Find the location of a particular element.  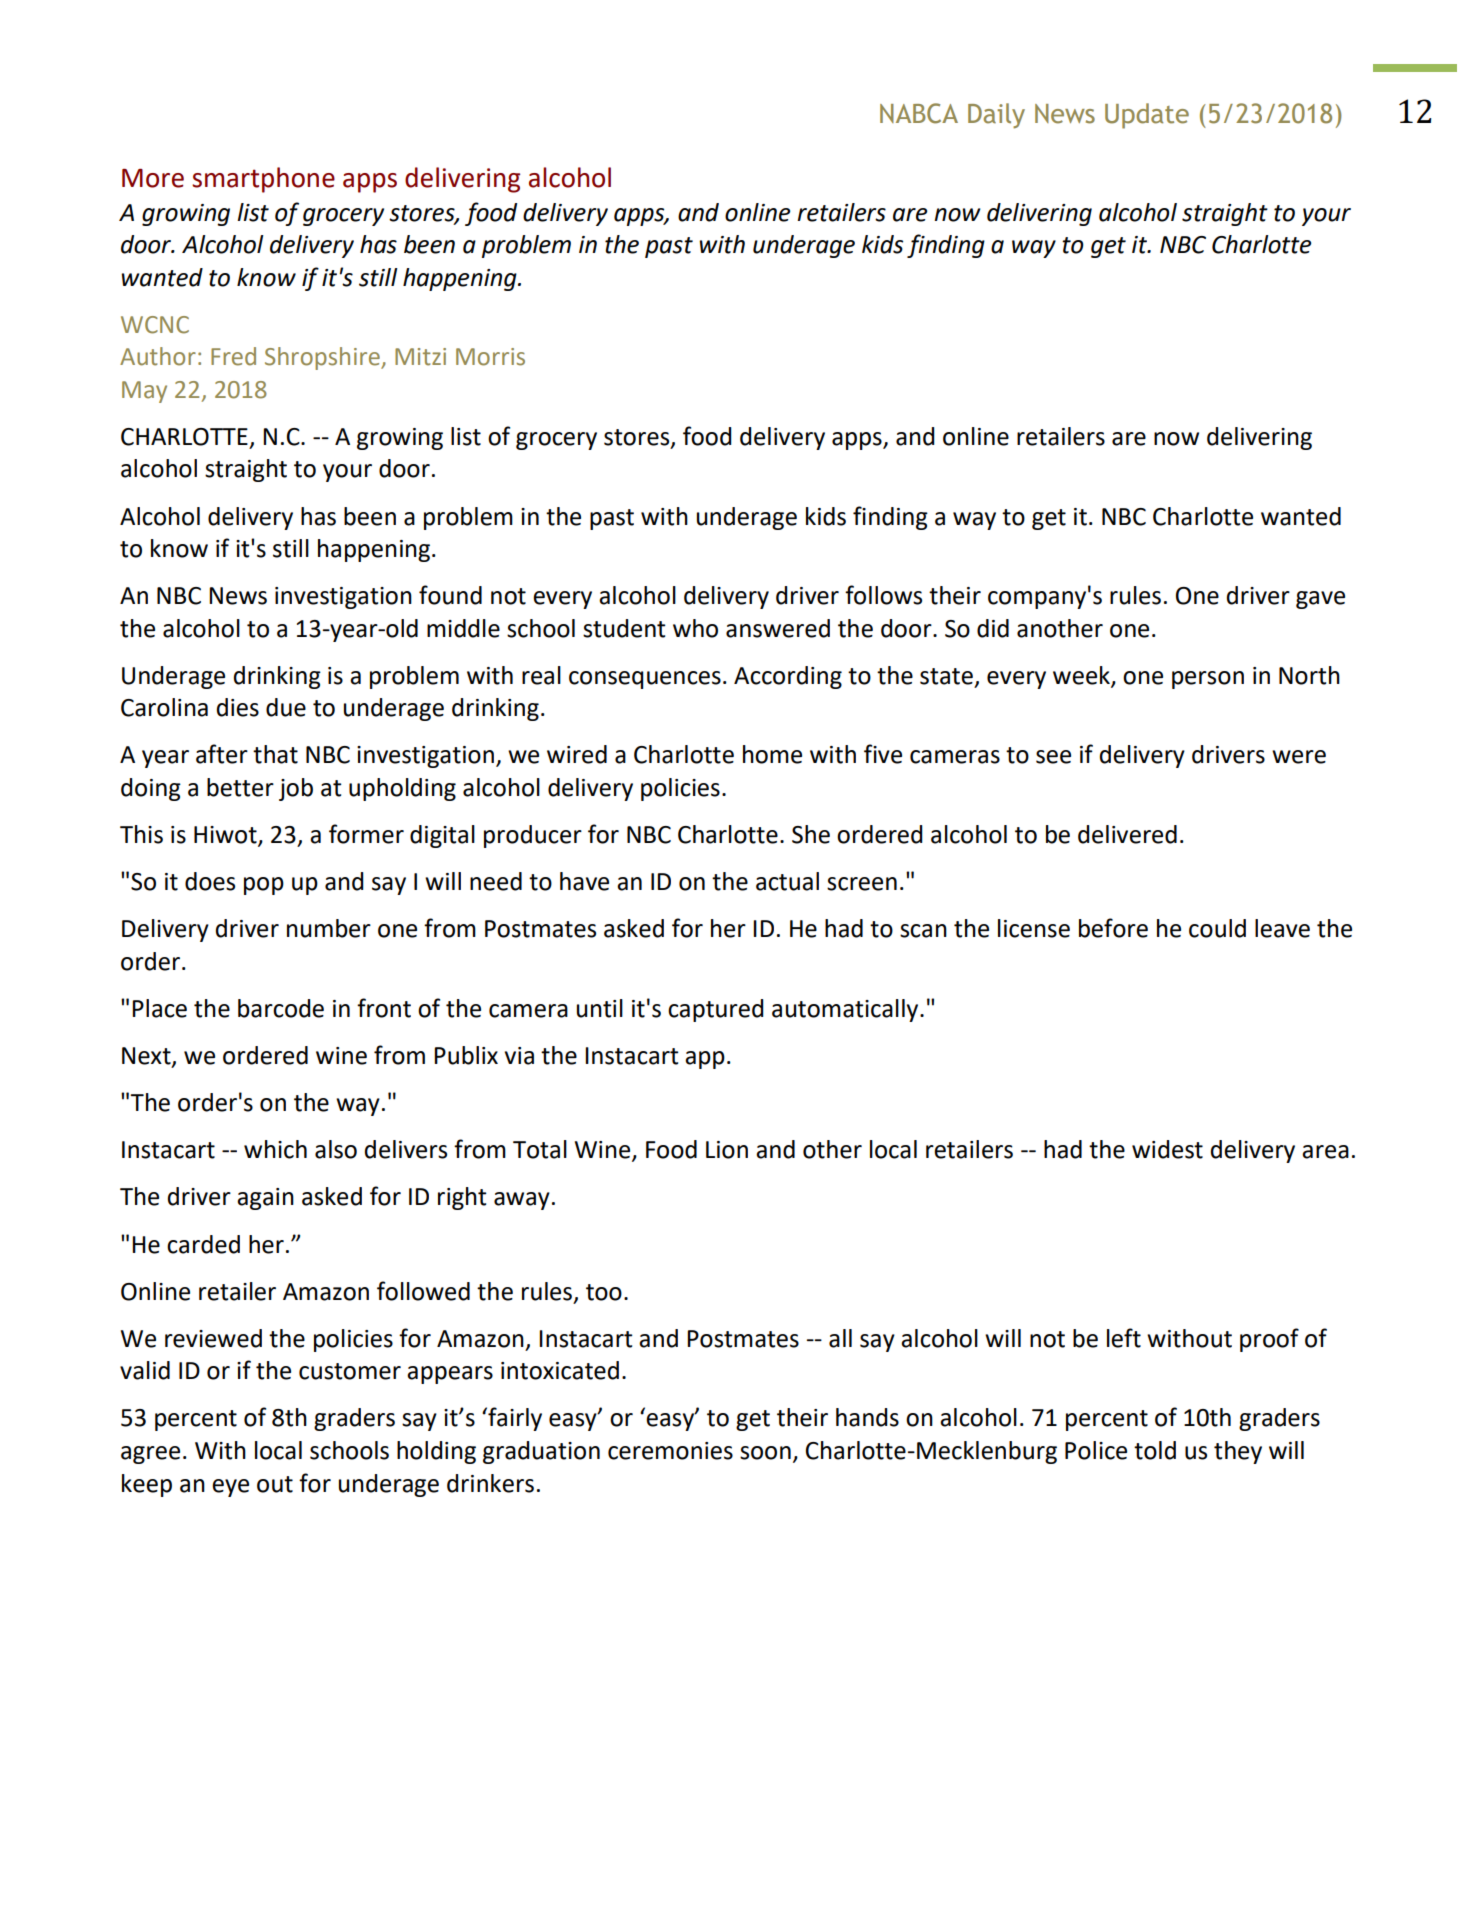

Daily is located at coordinates (996, 116).
